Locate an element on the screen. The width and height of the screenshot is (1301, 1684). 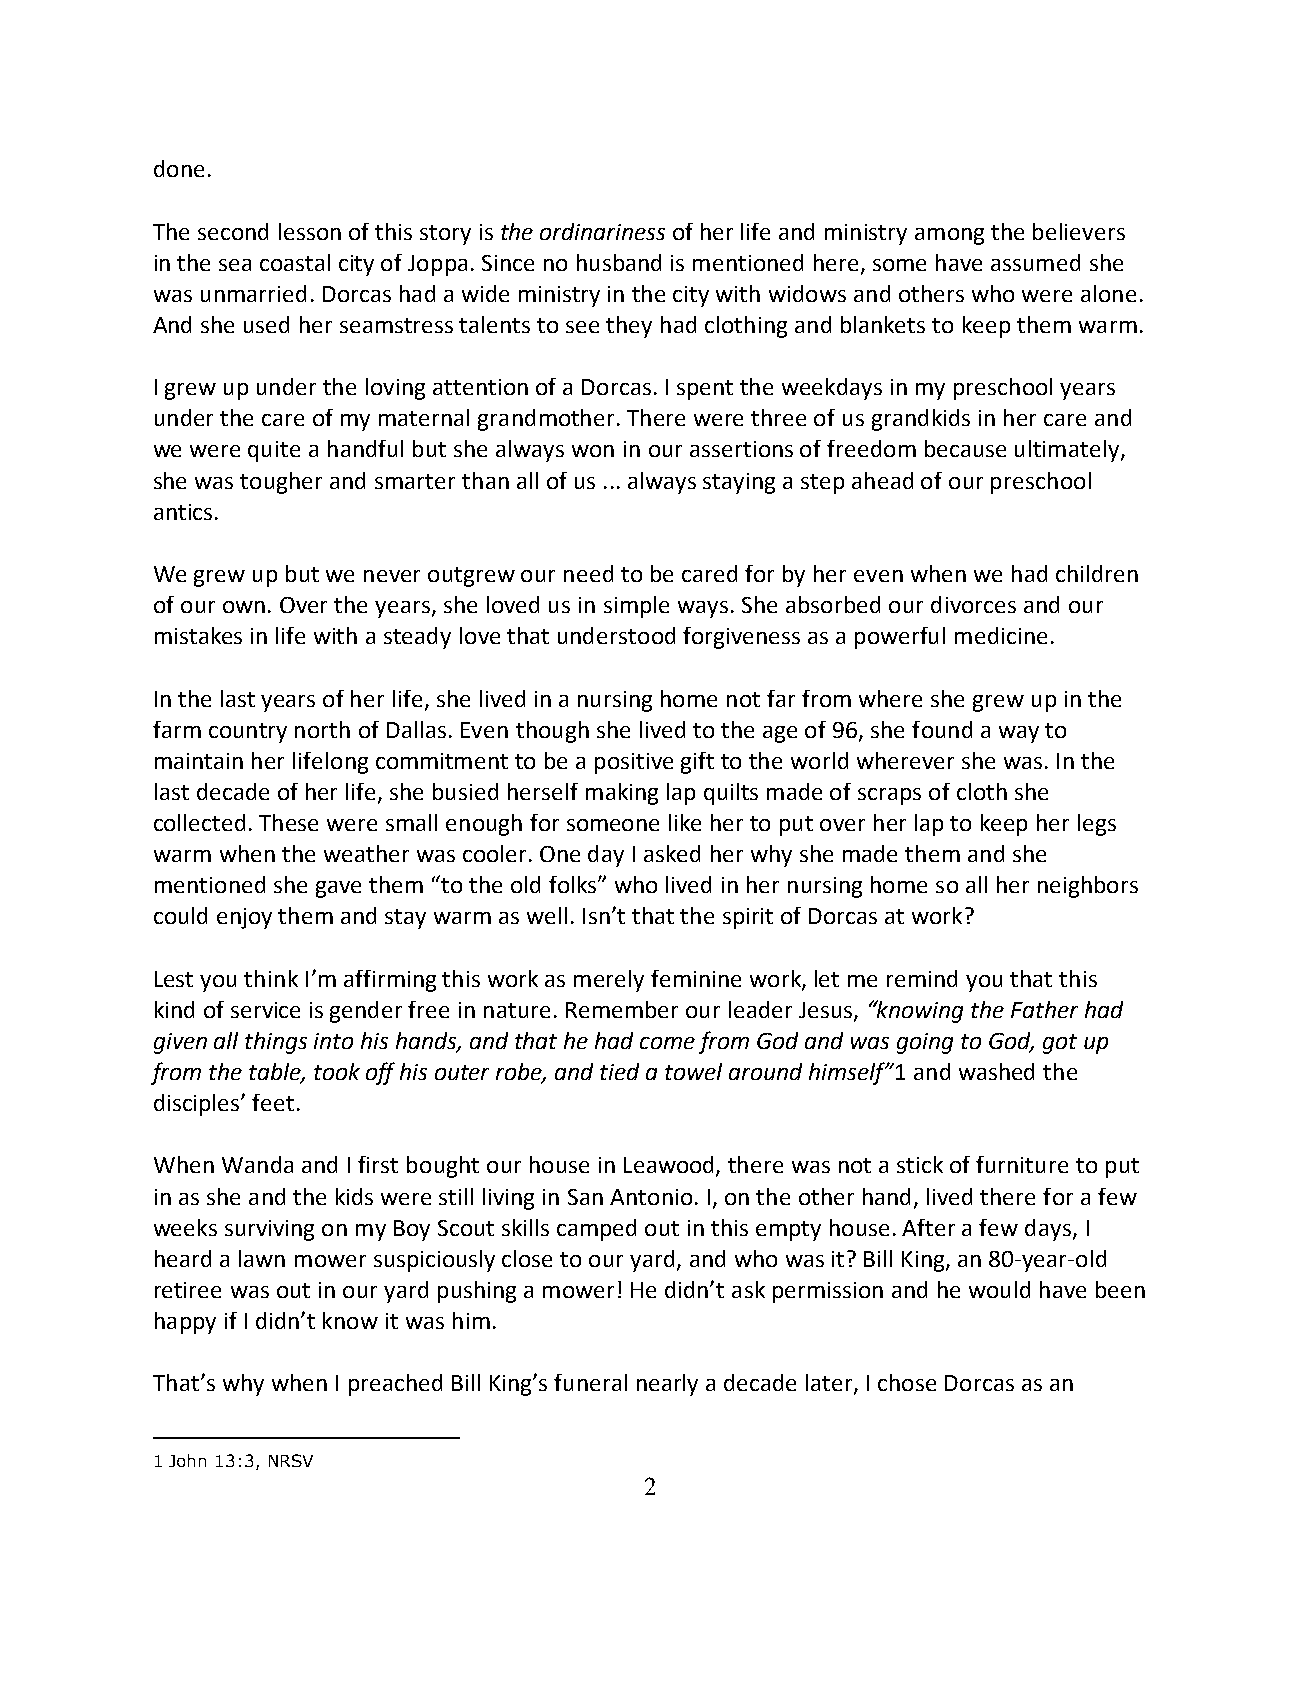
NRSV is located at coordinates (291, 1460).
